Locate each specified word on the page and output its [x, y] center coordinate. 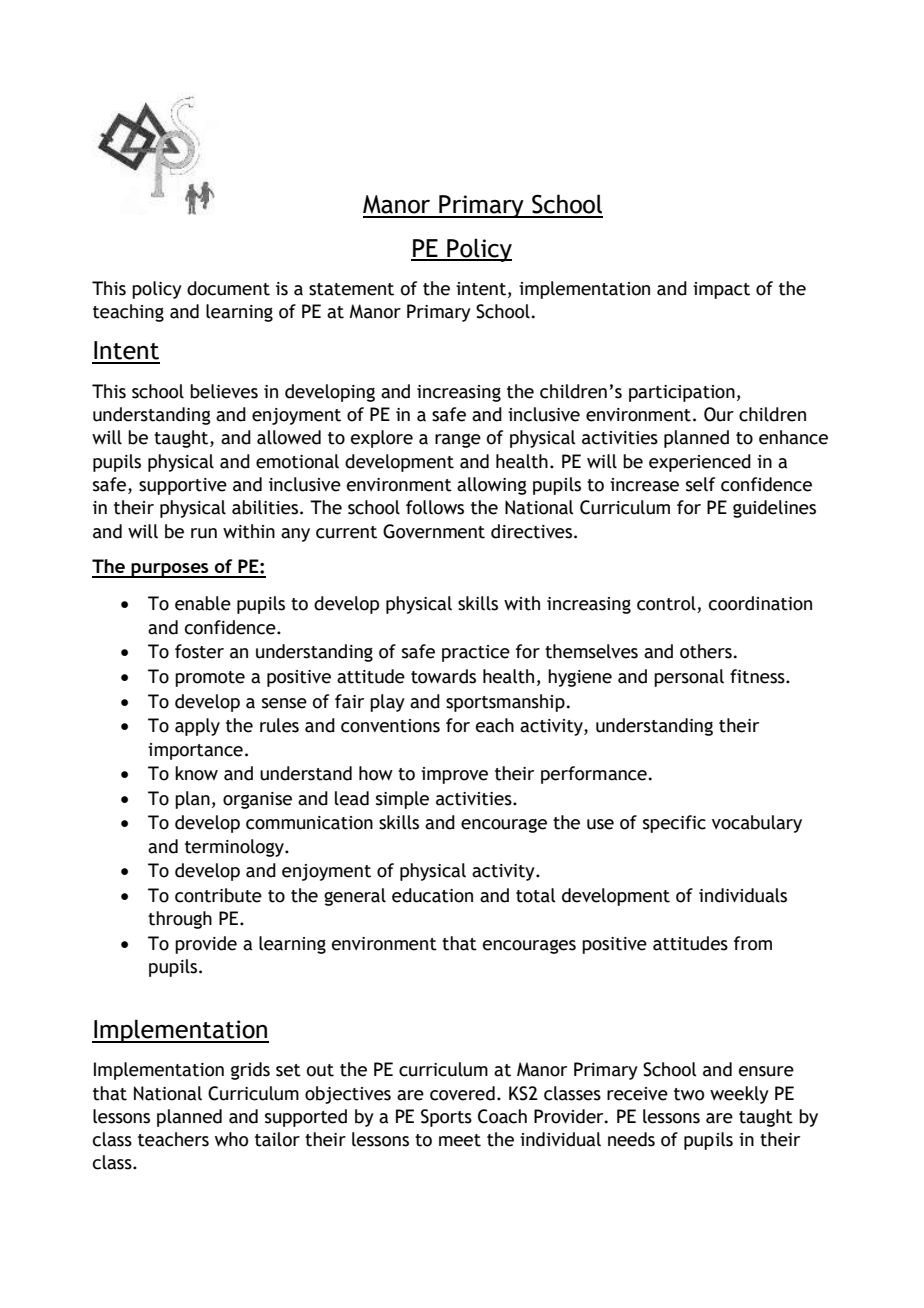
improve [454, 775]
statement [351, 289]
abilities [265, 507]
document [228, 288]
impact [721, 290]
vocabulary [757, 824]
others [706, 651]
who [231, 1139]
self [700, 484]
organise [257, 800]
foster [199, 651]
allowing [492, 486]
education [432, 895]
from [753, 943]
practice [476, 653]
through [180, 920]
